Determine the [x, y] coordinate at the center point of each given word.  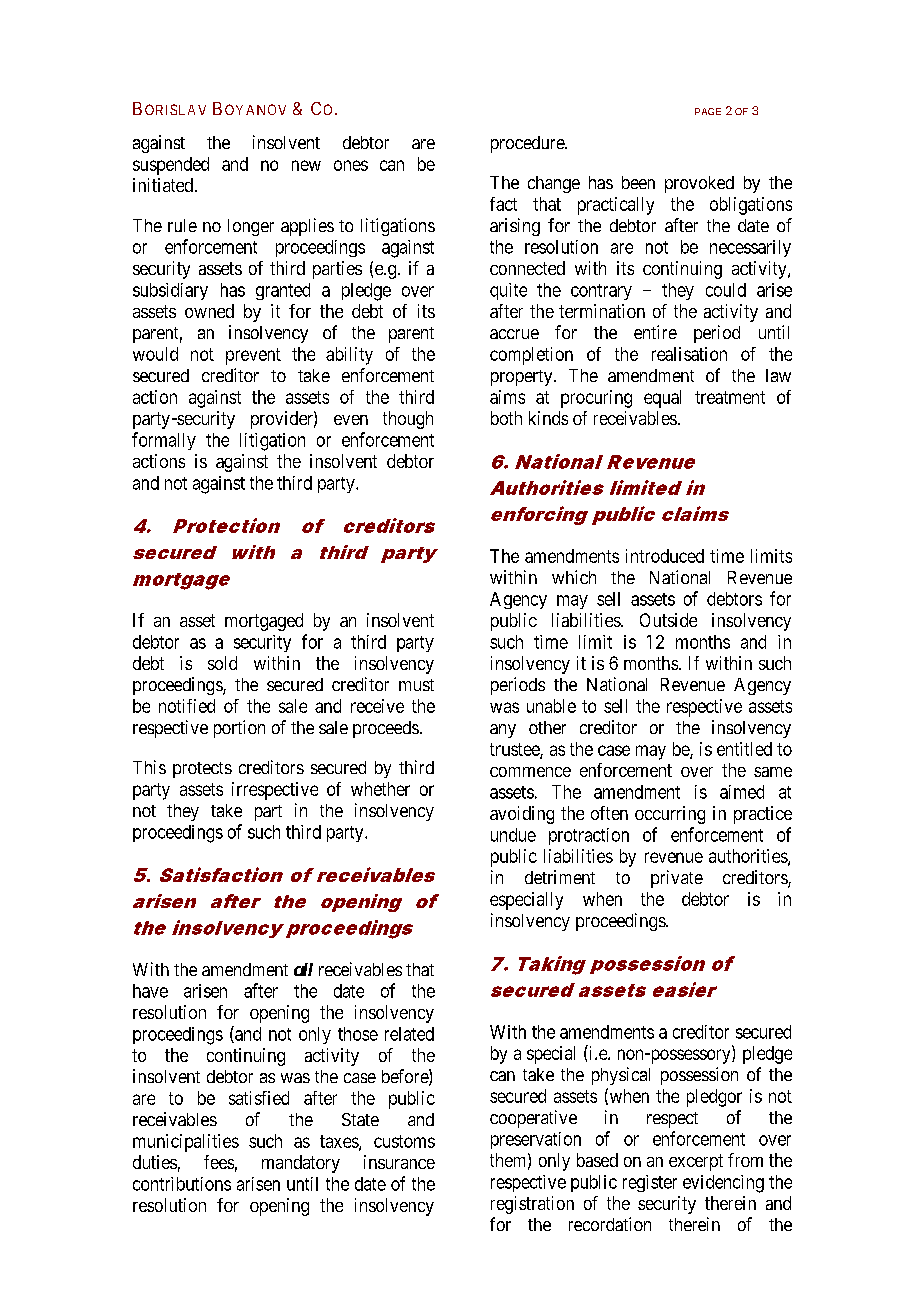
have [150, 991]
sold [222, 663]
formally [164, 441]
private [677, 879]
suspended [171, 166]
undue [513, 835]
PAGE [708, 111]
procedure [528, 144]
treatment [730, 397]
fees [219, 1162]
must [416, 685]
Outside [668, 620]
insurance [399, 1162]
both [506, 418]
